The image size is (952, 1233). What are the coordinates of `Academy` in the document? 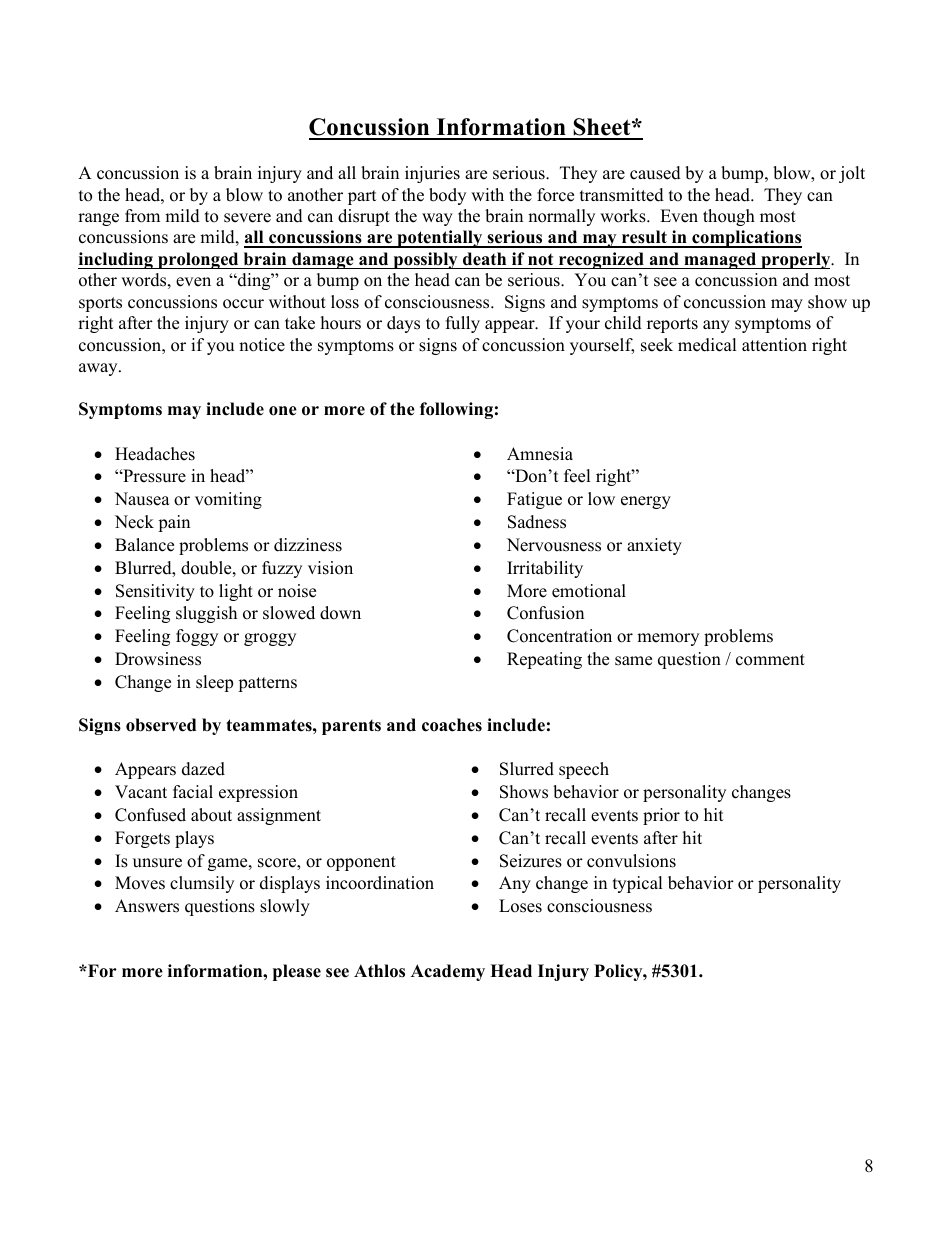 It's located at (448, 972).
